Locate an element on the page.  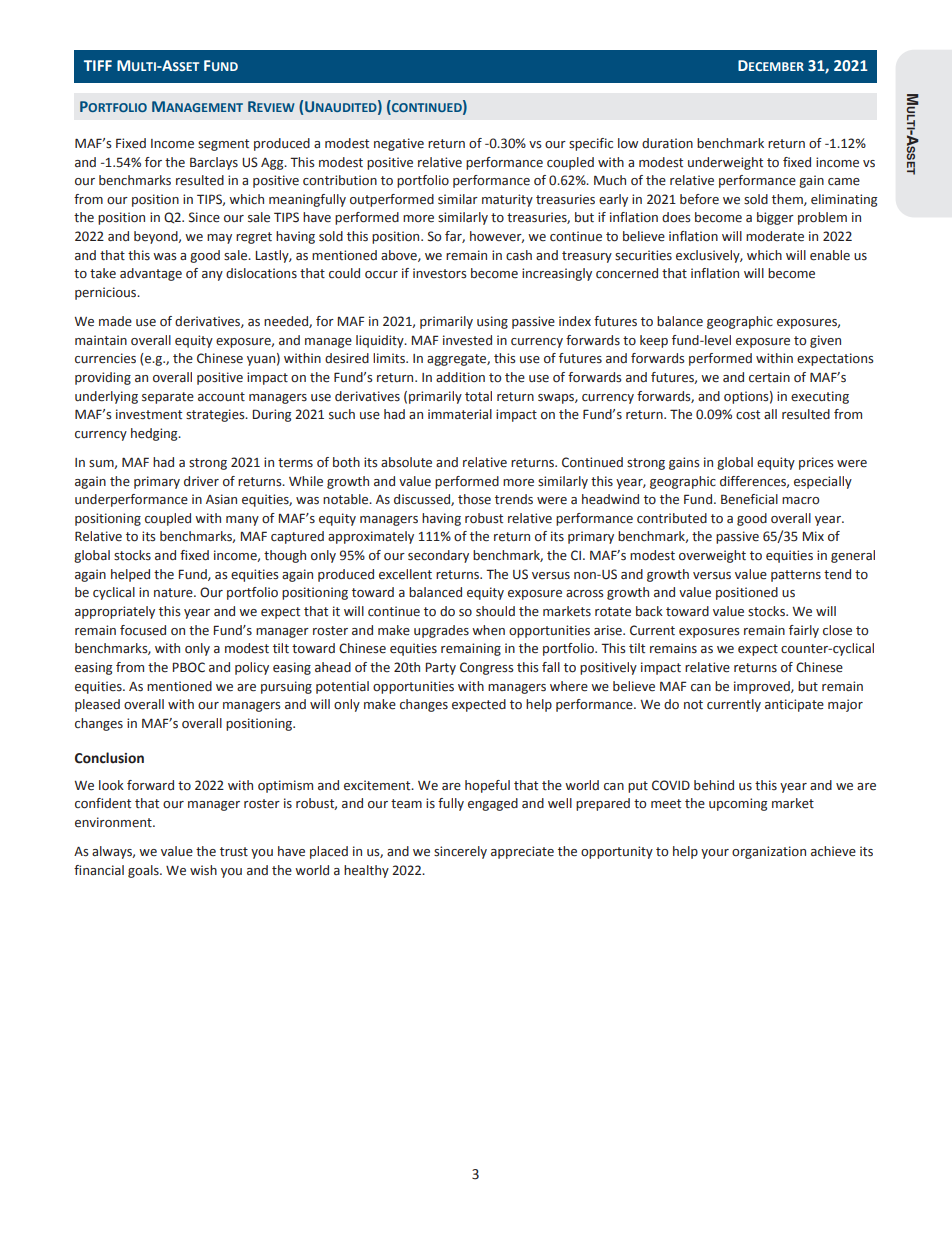
organization is located at coordinates (769, 852).
